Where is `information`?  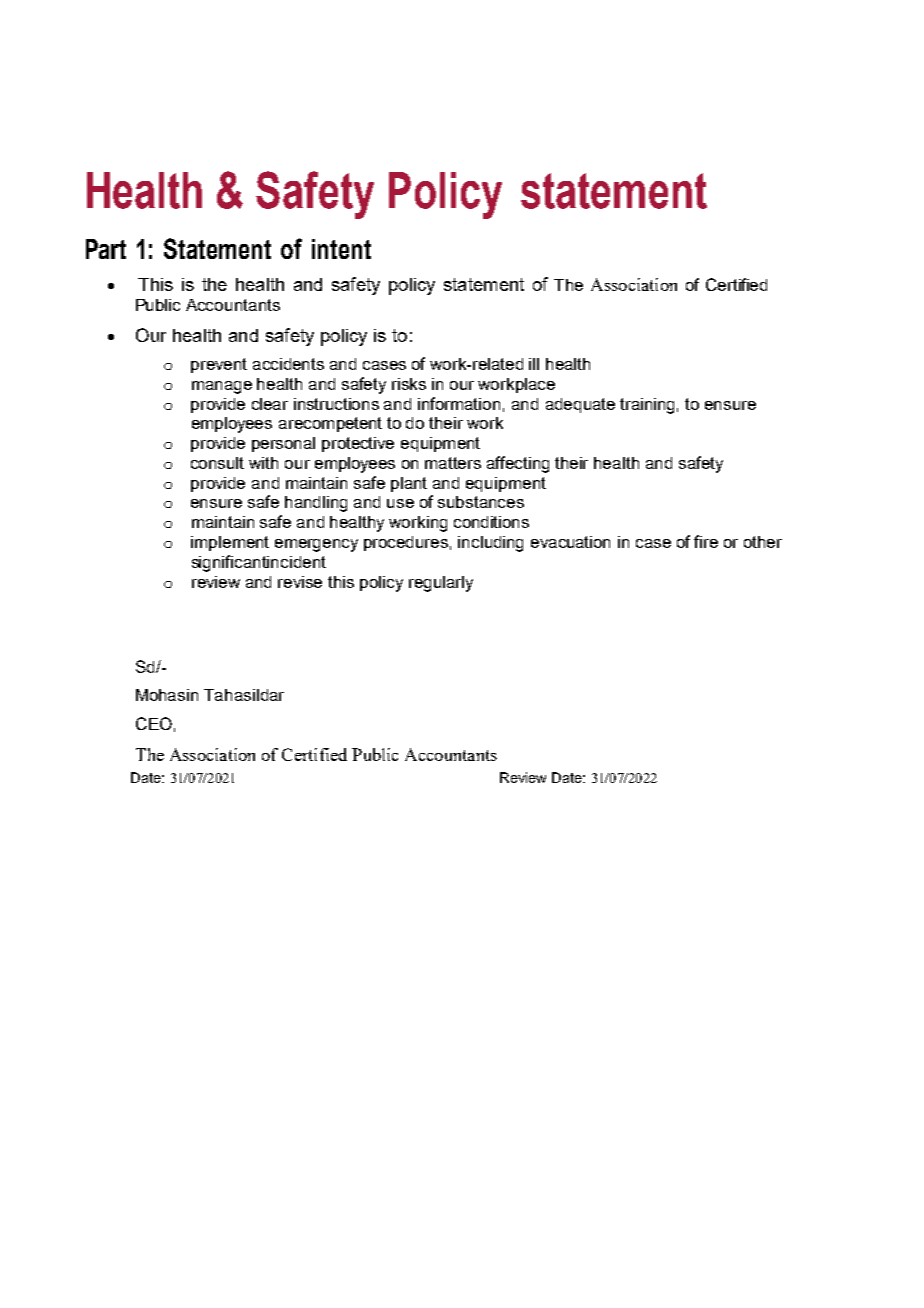
information is located at coordinates (459, 403).
